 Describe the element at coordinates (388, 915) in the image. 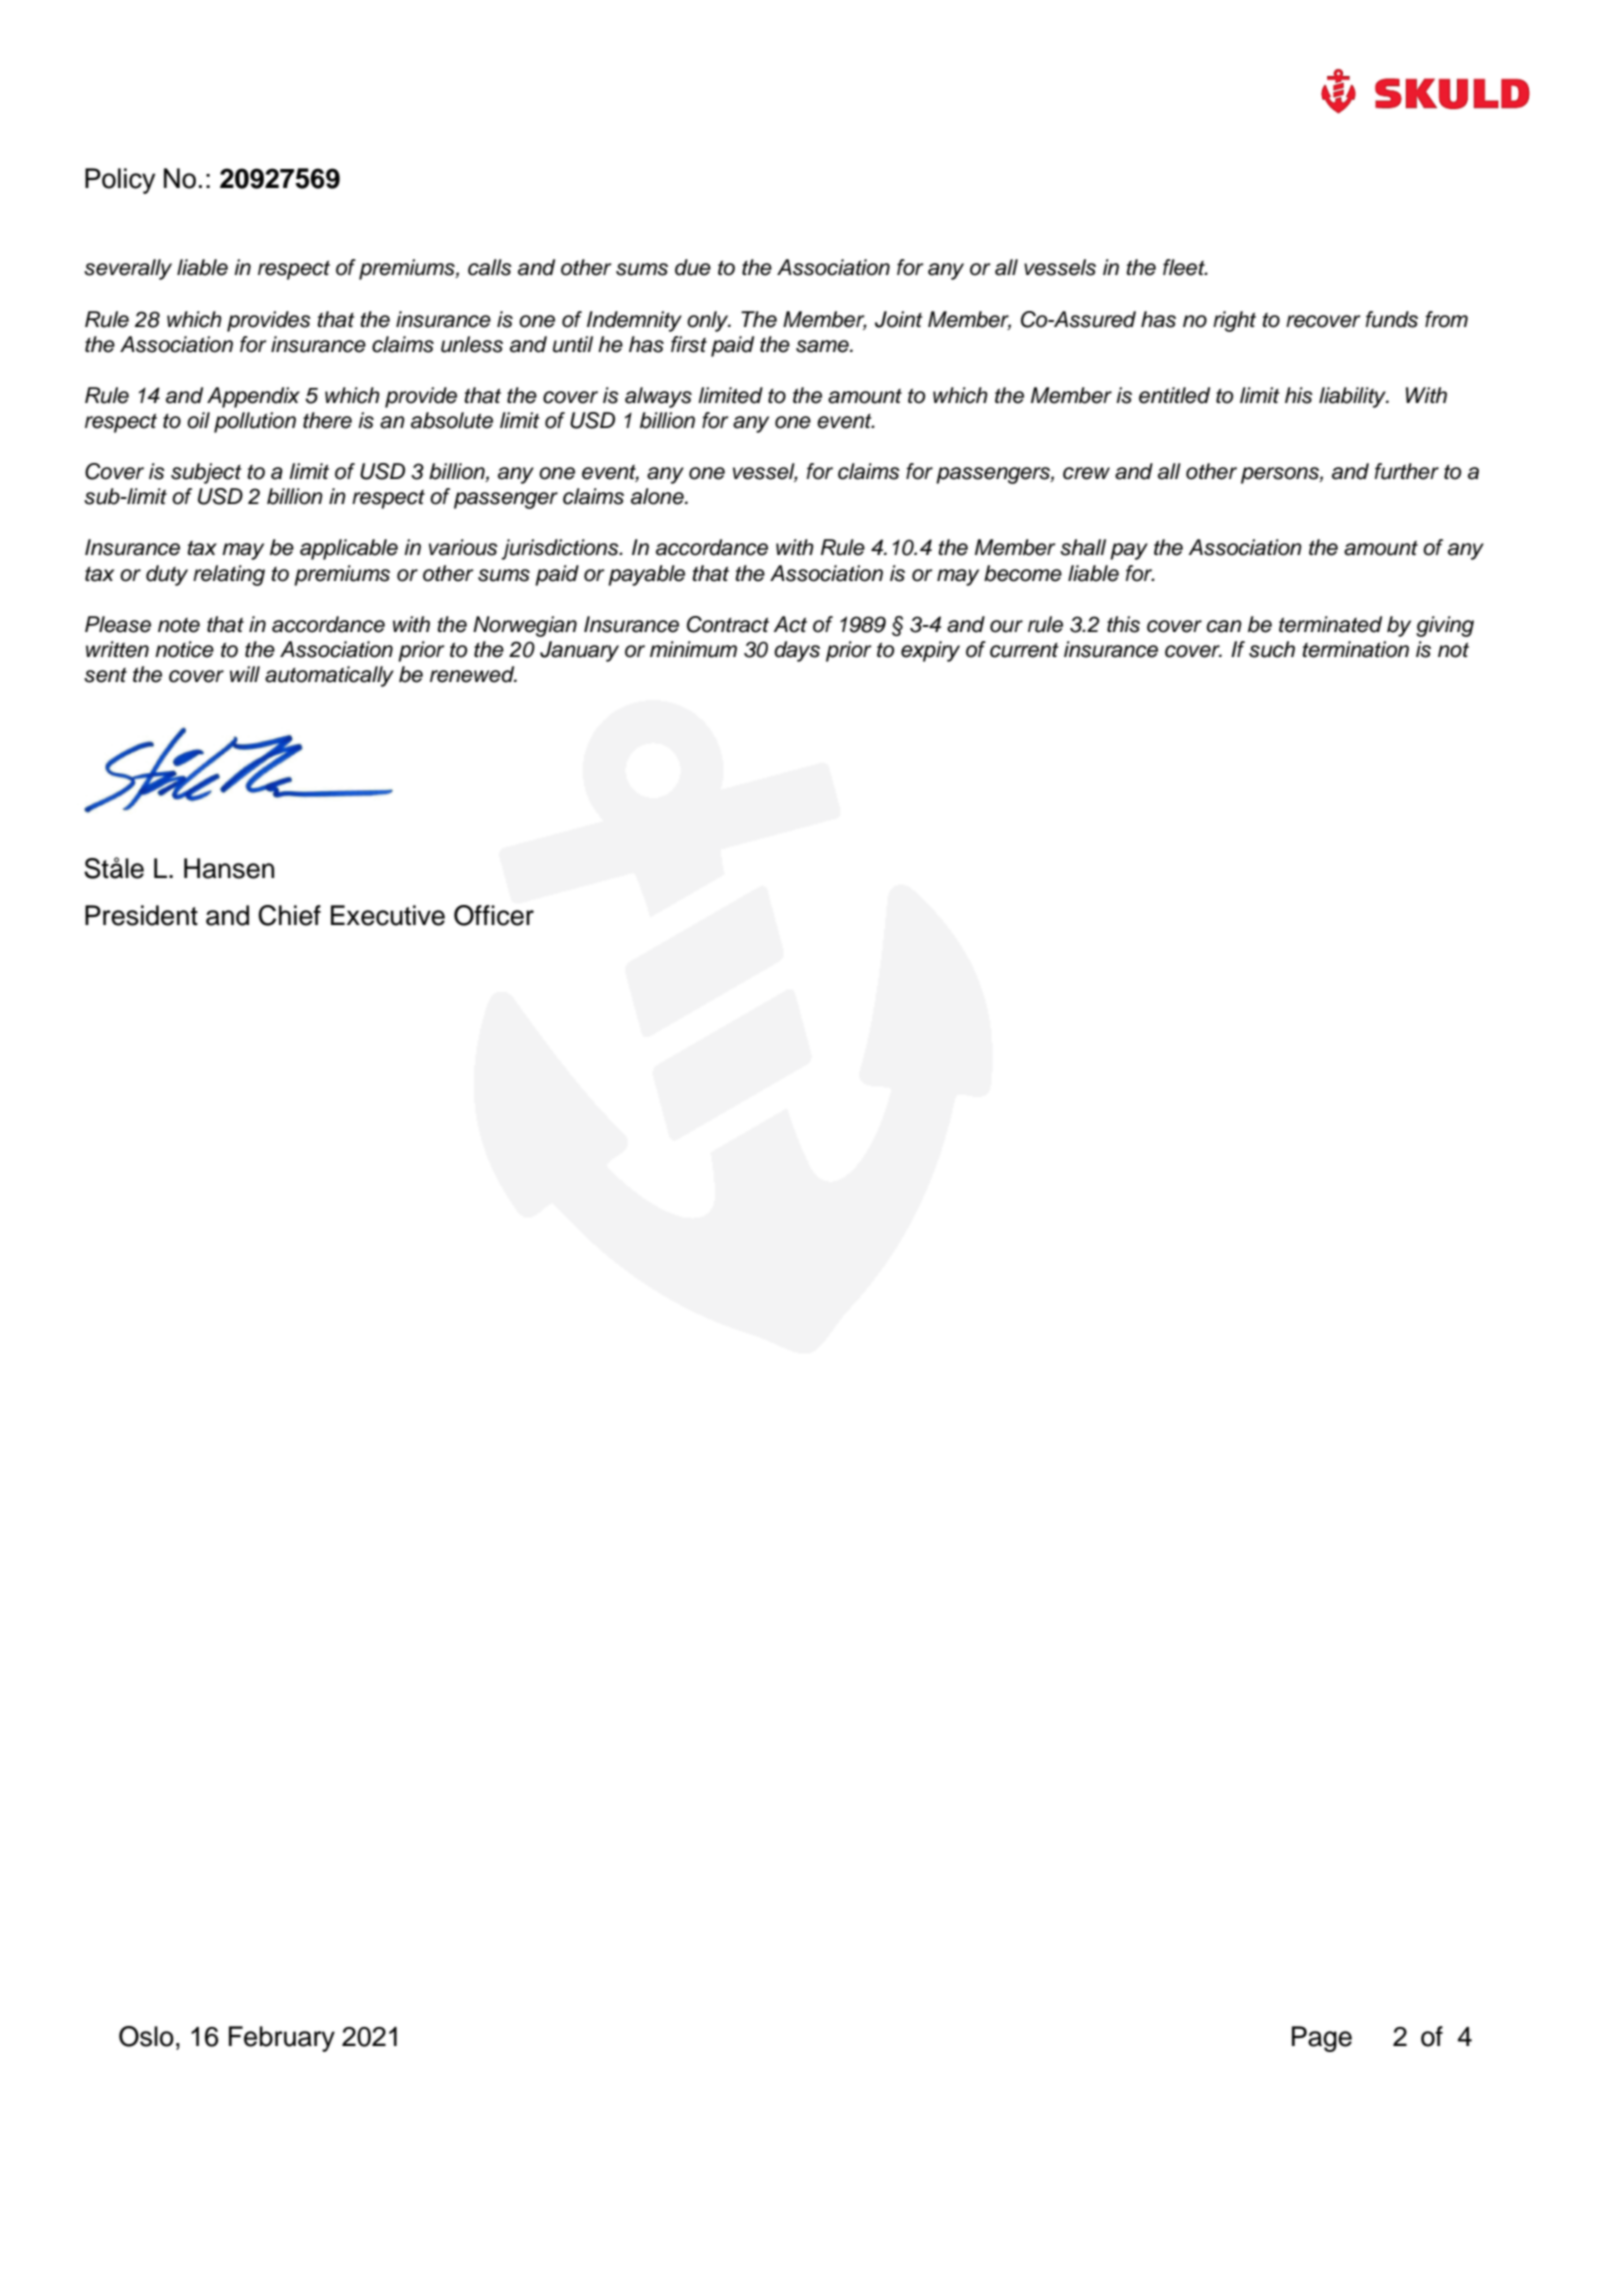

I see `Executive` at that location.
